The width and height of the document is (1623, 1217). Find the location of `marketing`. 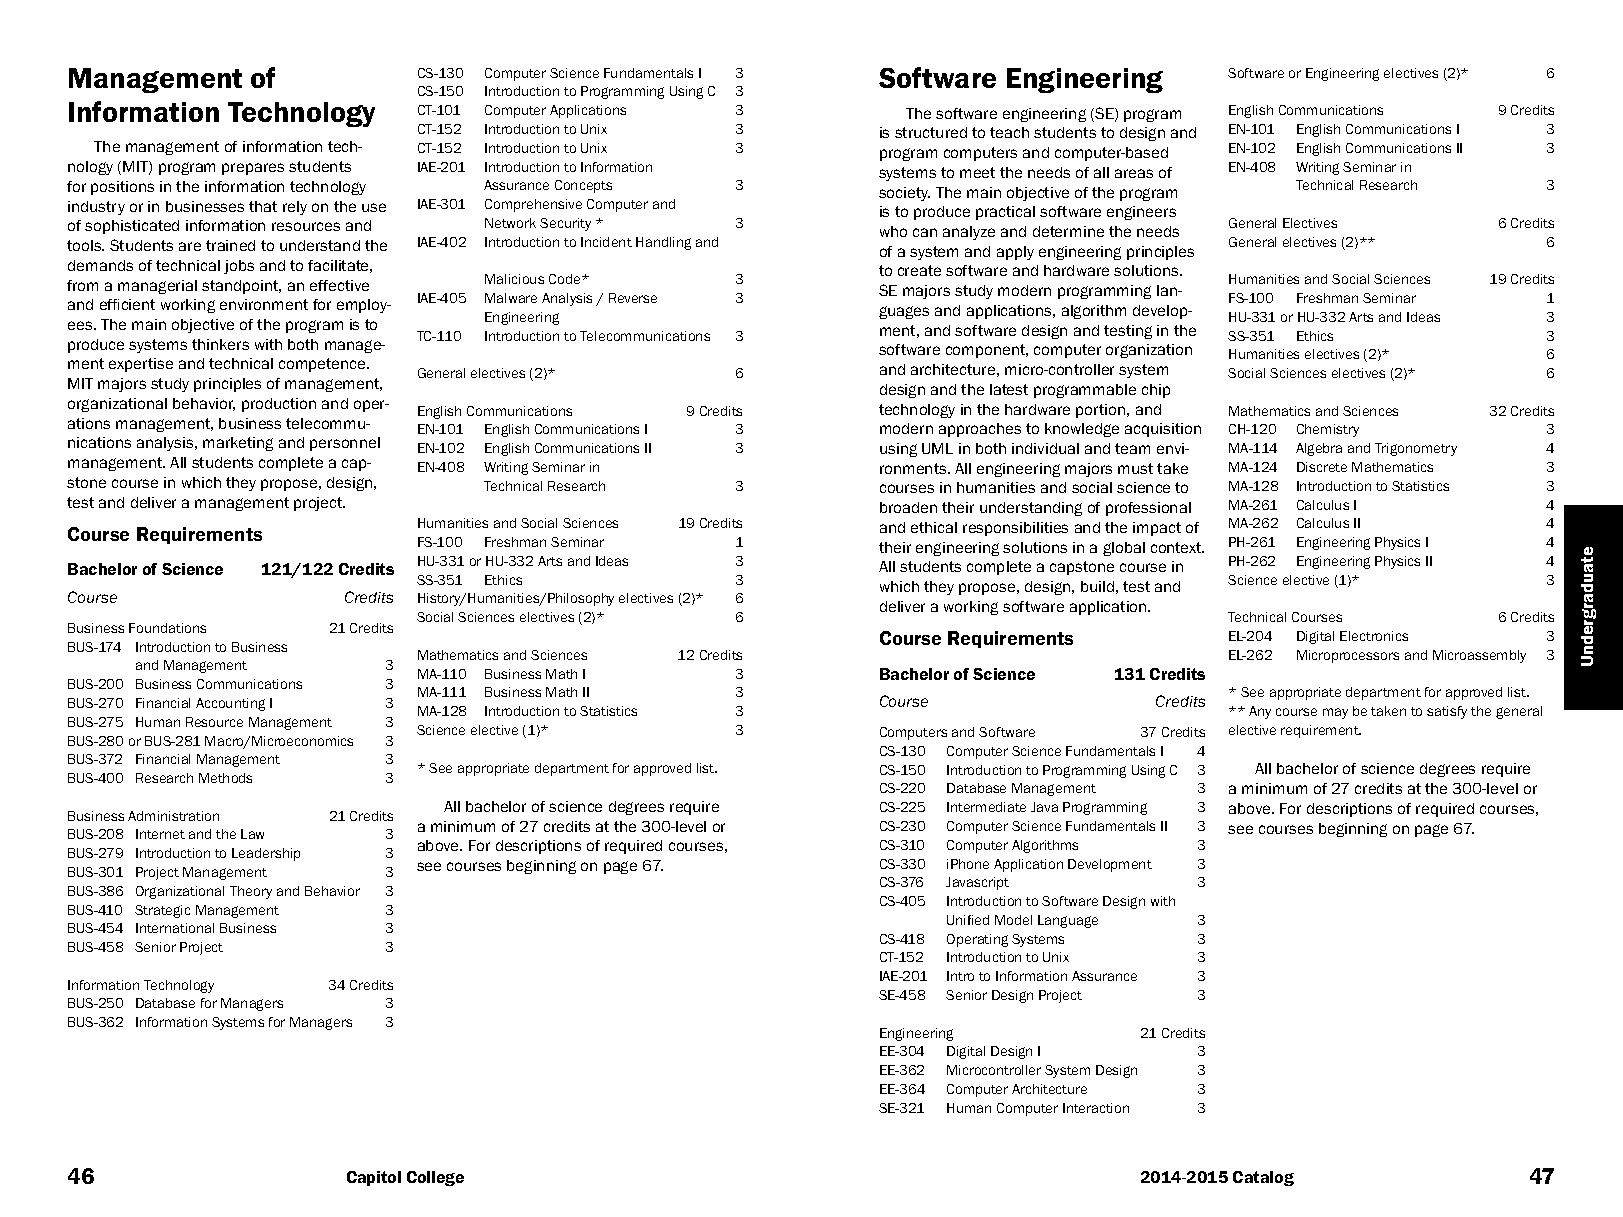

marketing is located at coordinates (238, 444).
